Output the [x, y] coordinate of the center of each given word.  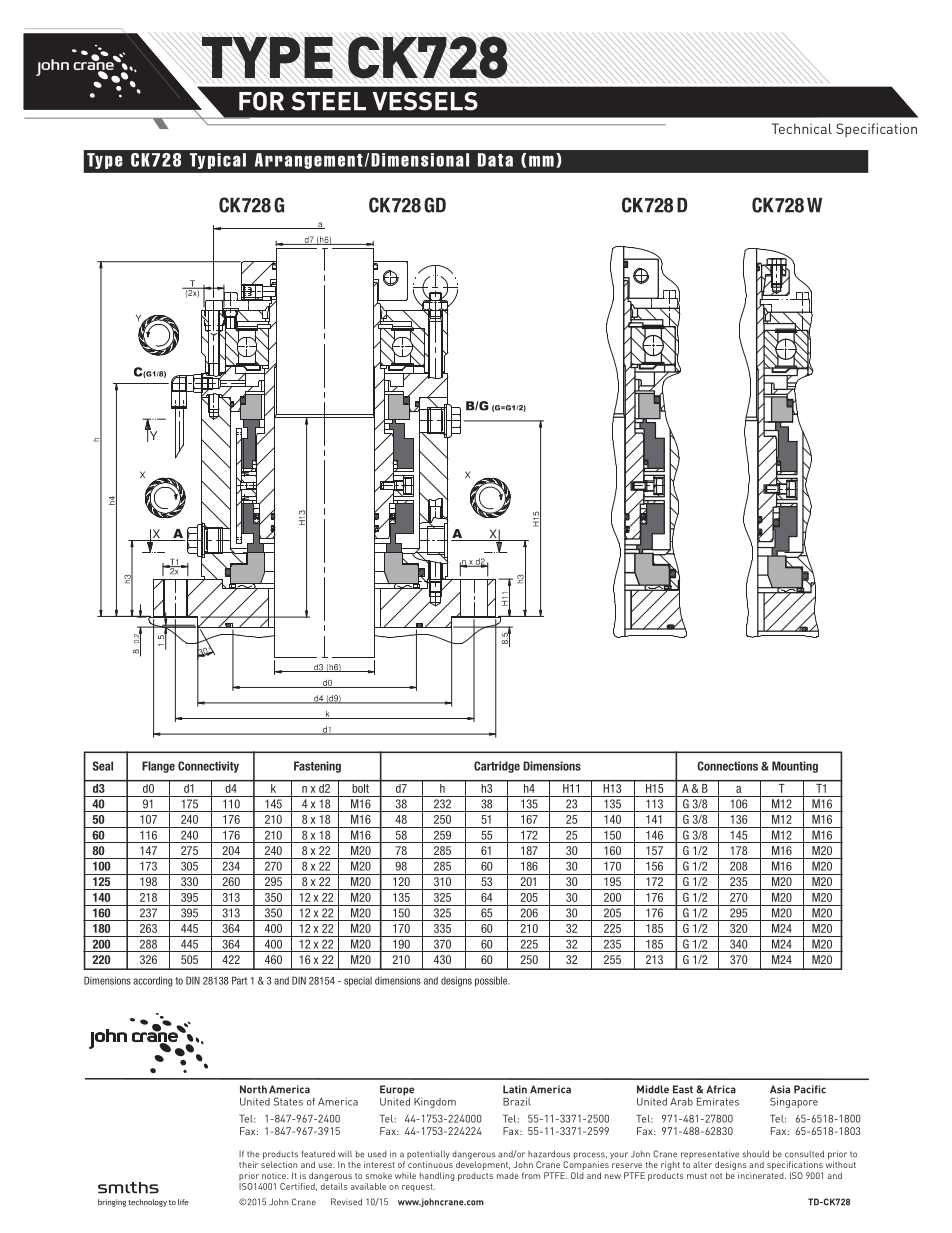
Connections [727, 766]
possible [492, 981]
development [483, 1166]
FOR [261, 101]
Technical [802, 128]
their [248, 1164]
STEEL [329, 101]
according [152, 981]
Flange [158, 767]
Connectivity [208, 767]
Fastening [317, 767]
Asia [780, 1089]
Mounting [795, 767]
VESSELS [425, 101]
